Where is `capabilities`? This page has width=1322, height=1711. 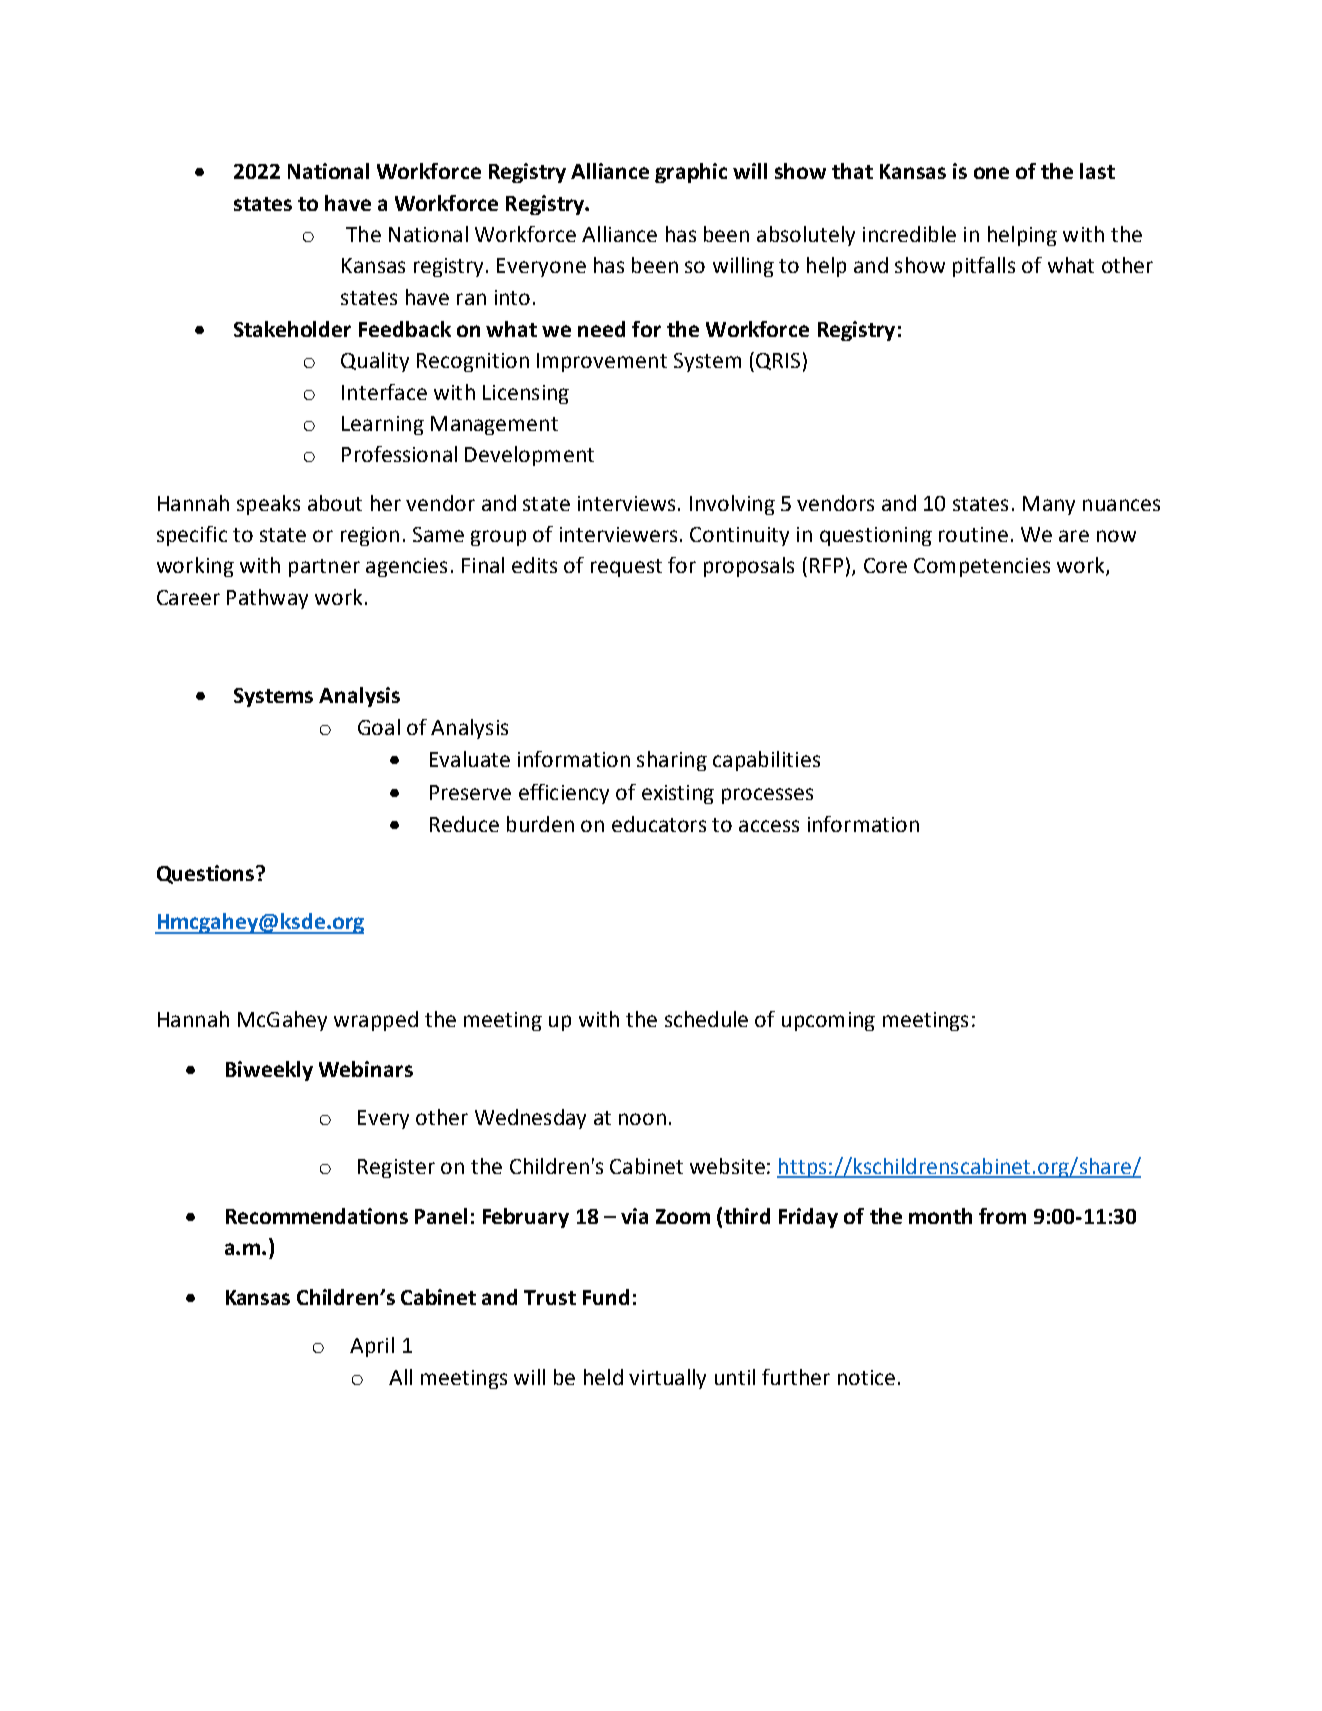 capabilities is located at coordinates (766, 761).
